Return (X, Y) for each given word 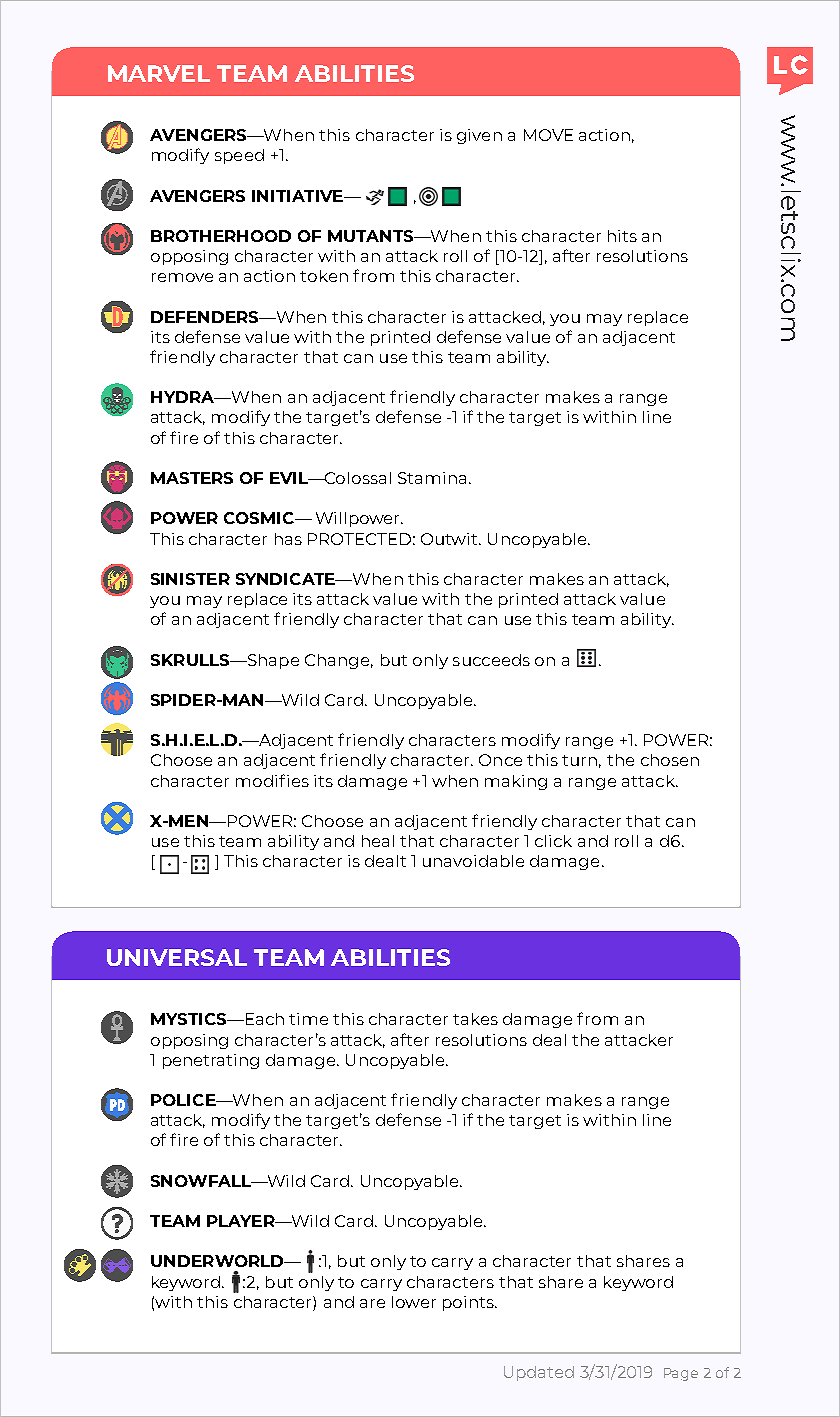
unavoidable (473, 861)
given (479, 136)
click (553, 841)
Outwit (450, 539)
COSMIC (260, 518)
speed (239, 156)
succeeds (491, 660)
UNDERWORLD (218, 1261)
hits (622, 236)
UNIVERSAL (177, 957)
